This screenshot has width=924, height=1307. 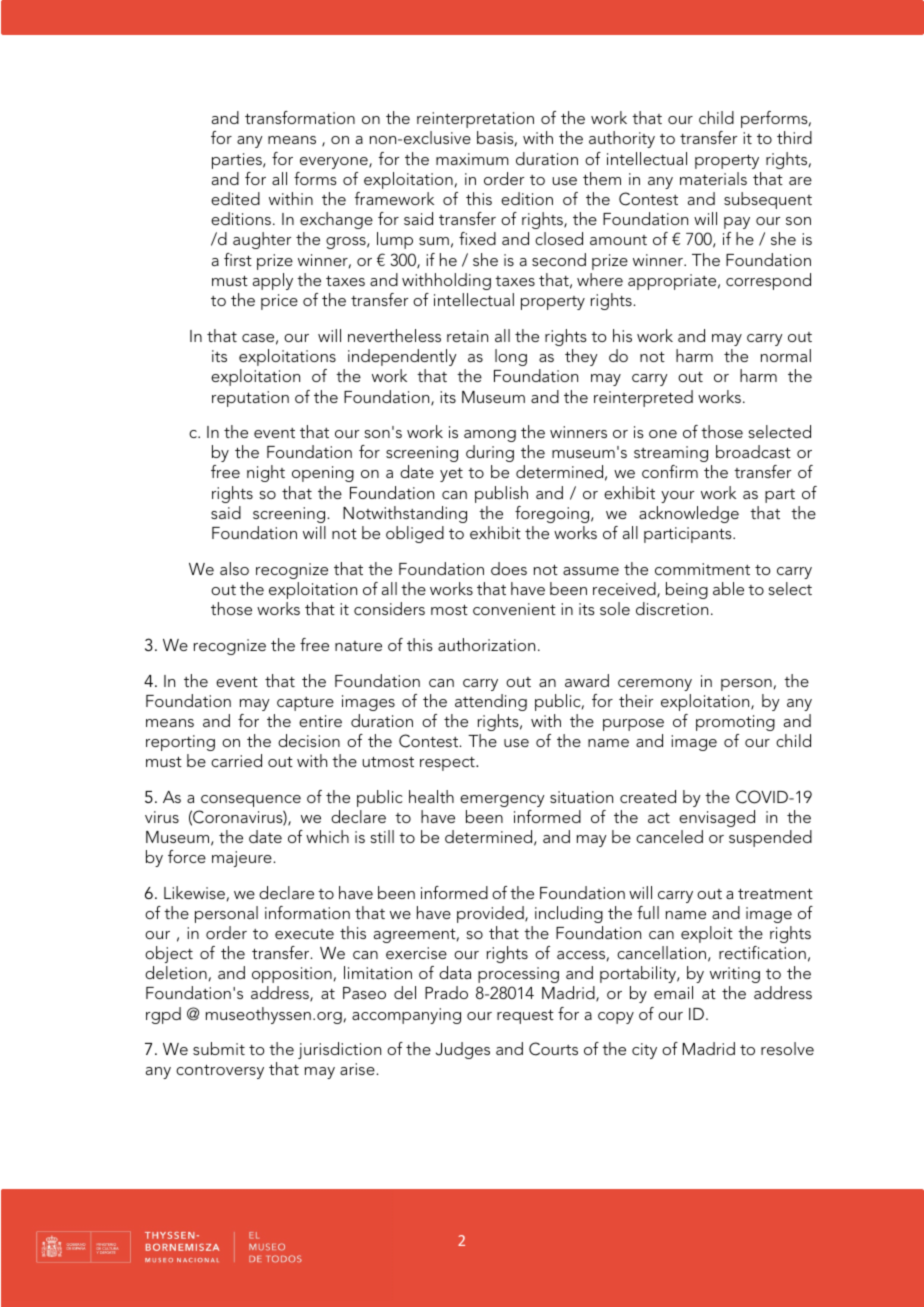 What do you see at coordinates (219, 1048) in the screenshot?
I see `submit` at bounding box center [219, 1048].
